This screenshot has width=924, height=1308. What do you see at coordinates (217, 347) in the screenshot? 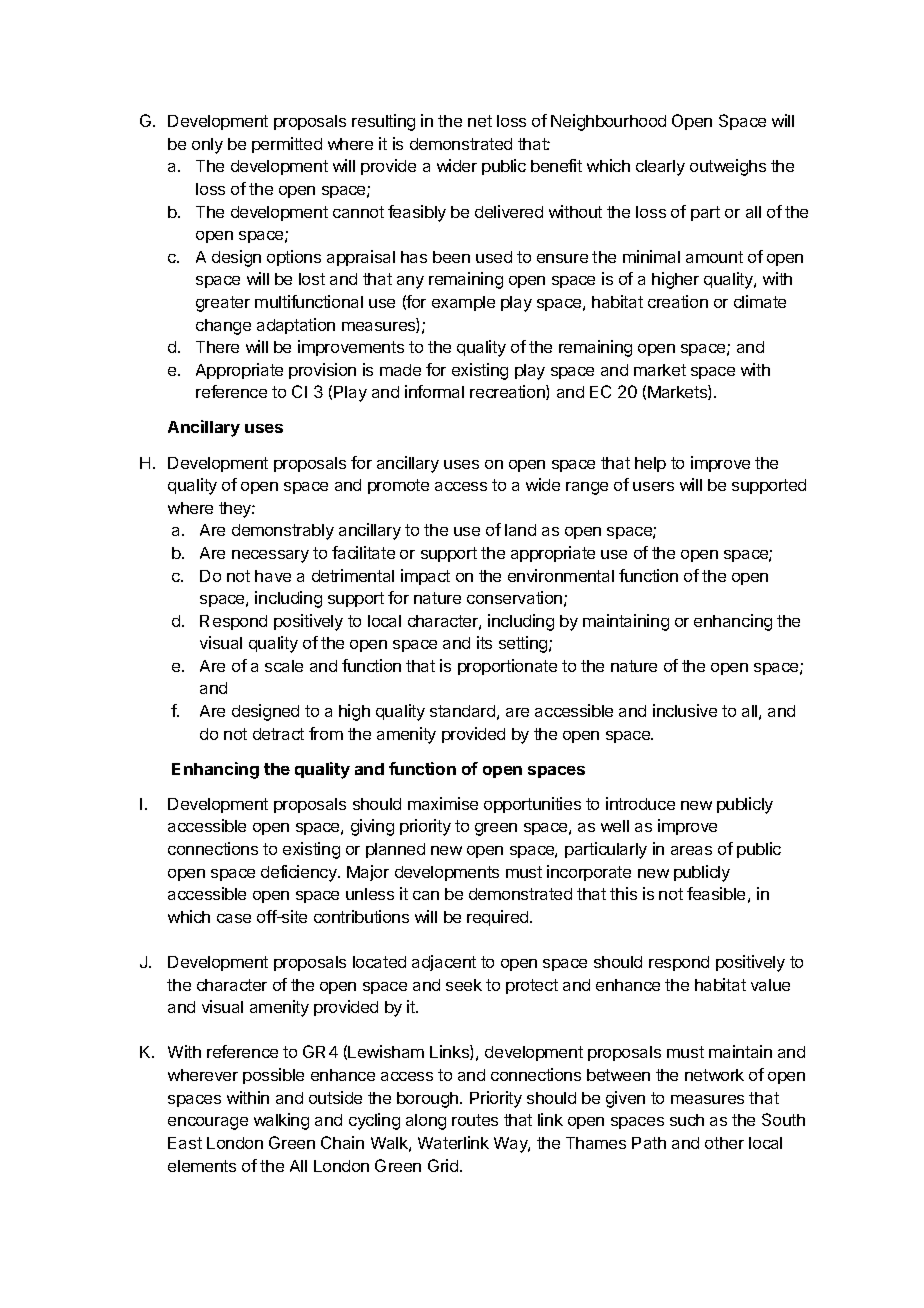
I see `There` at bounding box center [217, 347].
